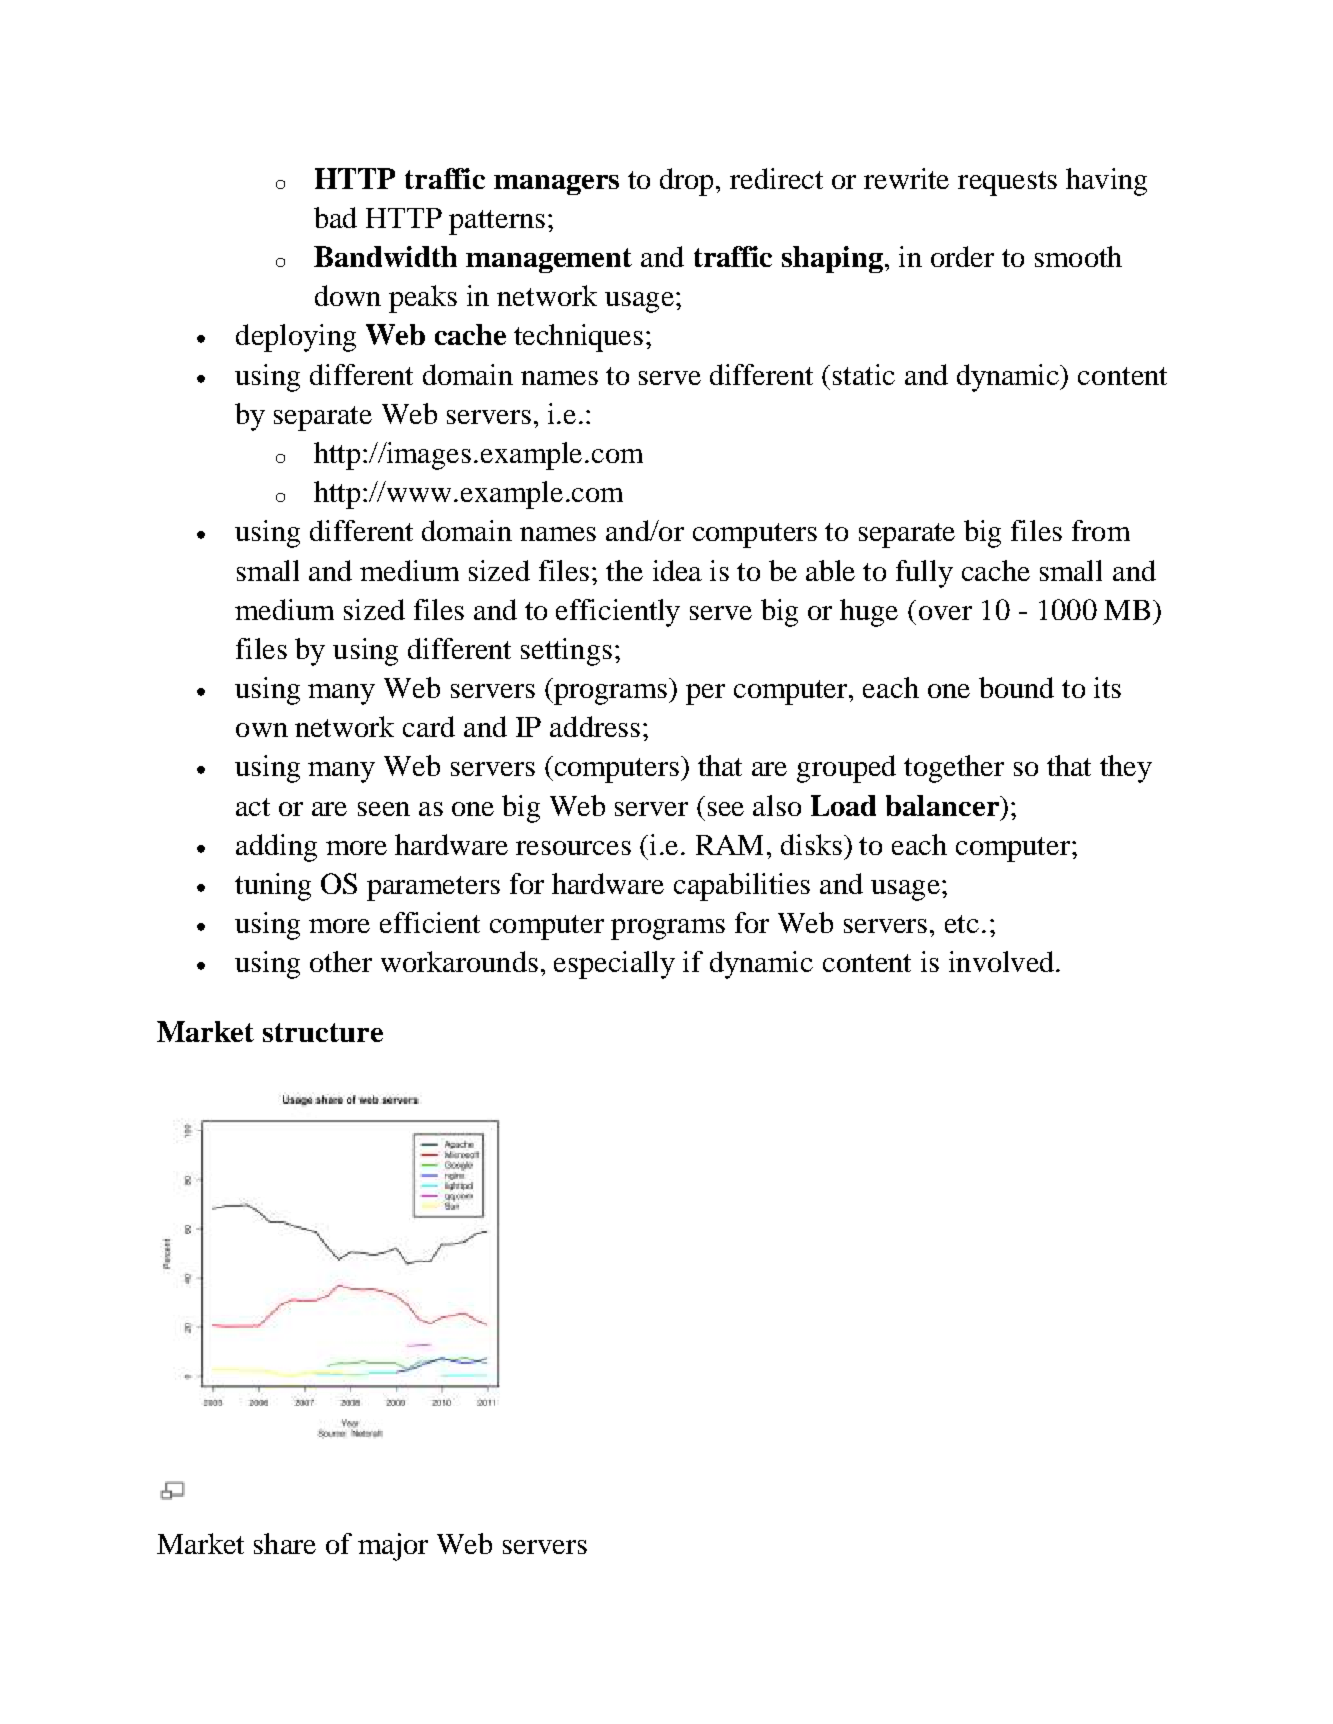 The width and height of the document is (1333, 1724). Describe the element at coordinates (335, 217) in the document. I see `bad` at that location.
